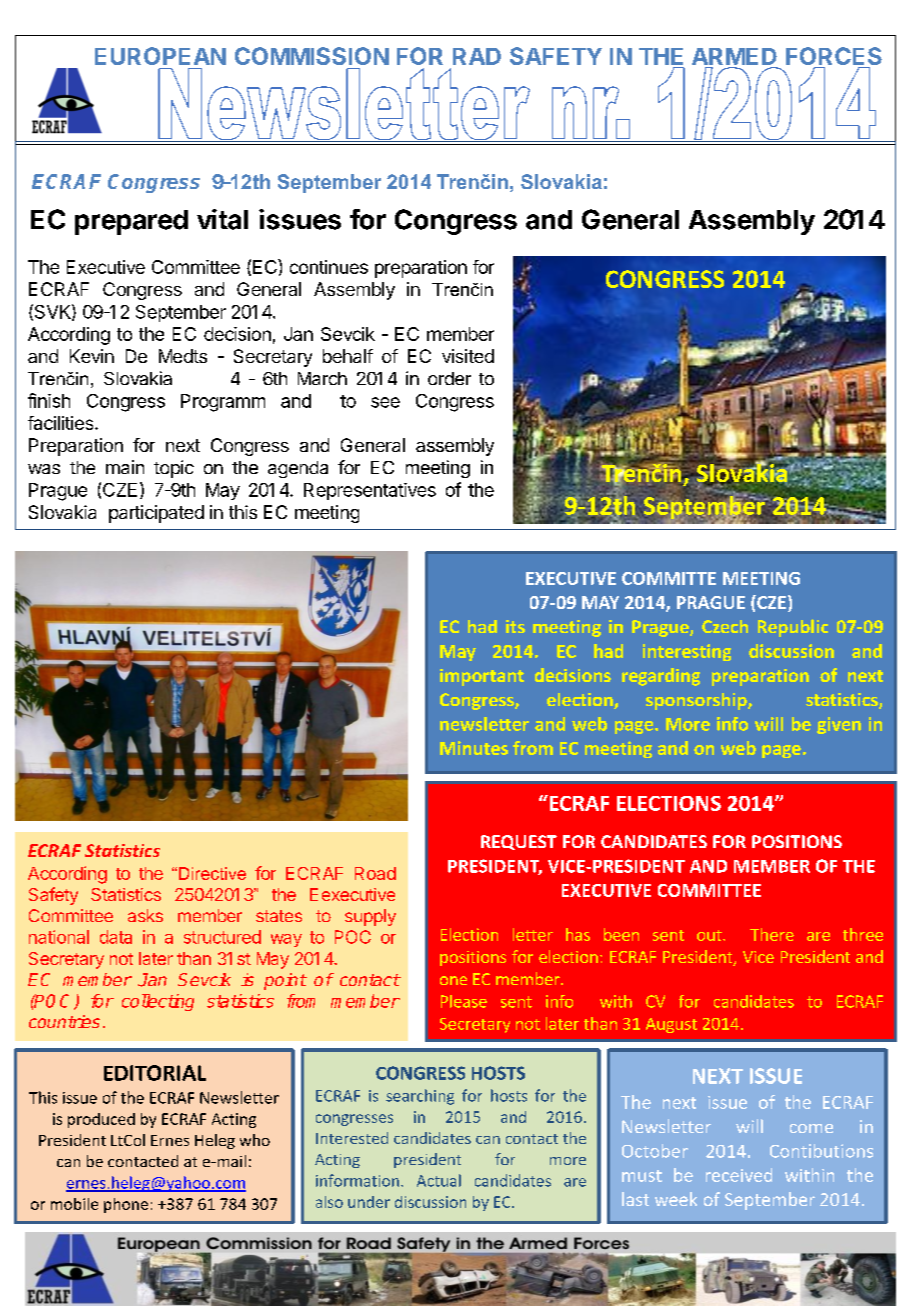 This screenshot has height=1316, width=911. I want to click on RAD, so click(477, 56).
